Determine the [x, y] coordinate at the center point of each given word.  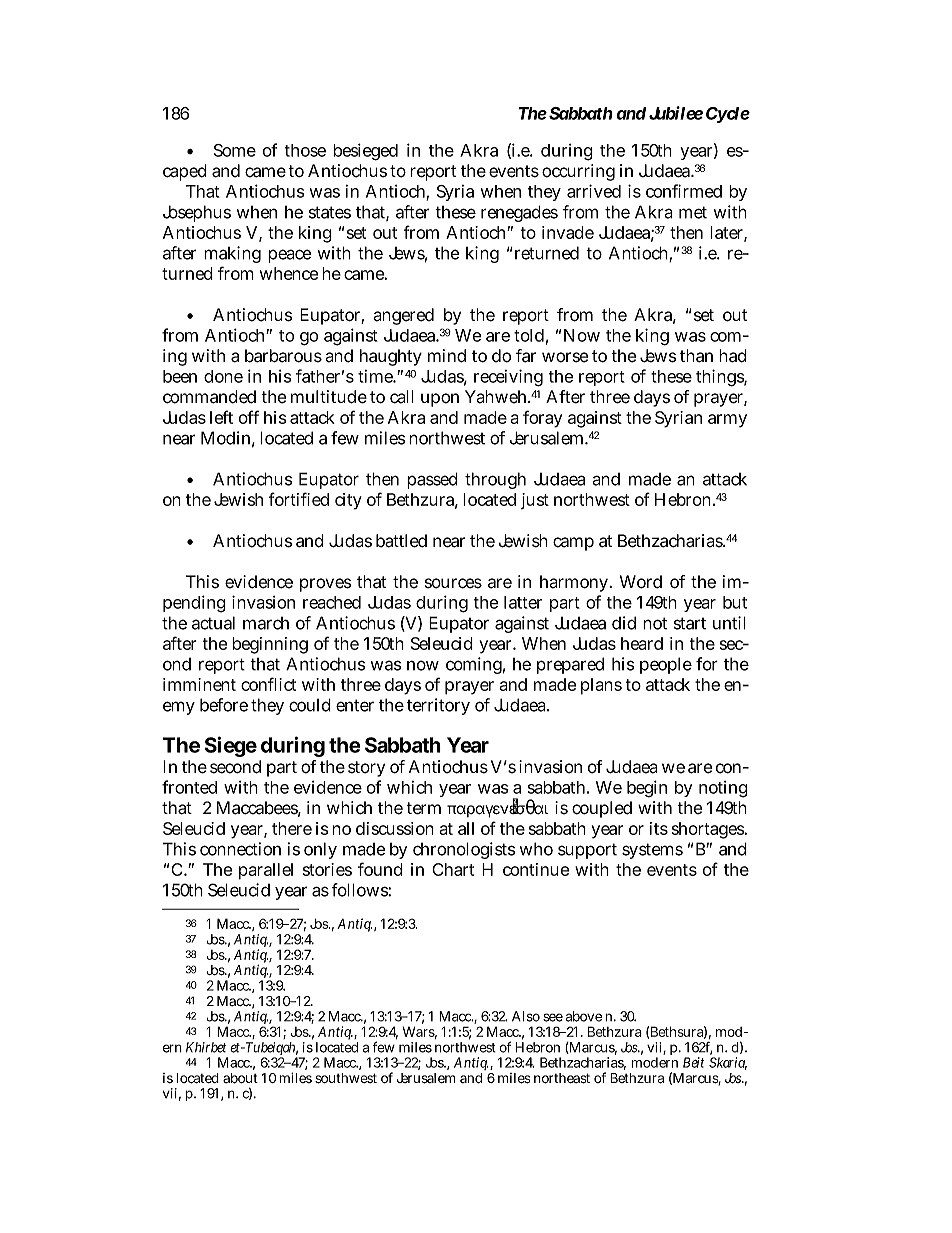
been [180, 376]
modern [654, 1062]
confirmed [684, 191]
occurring [578, 172]
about [240, 1078]
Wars [419, 1031]
